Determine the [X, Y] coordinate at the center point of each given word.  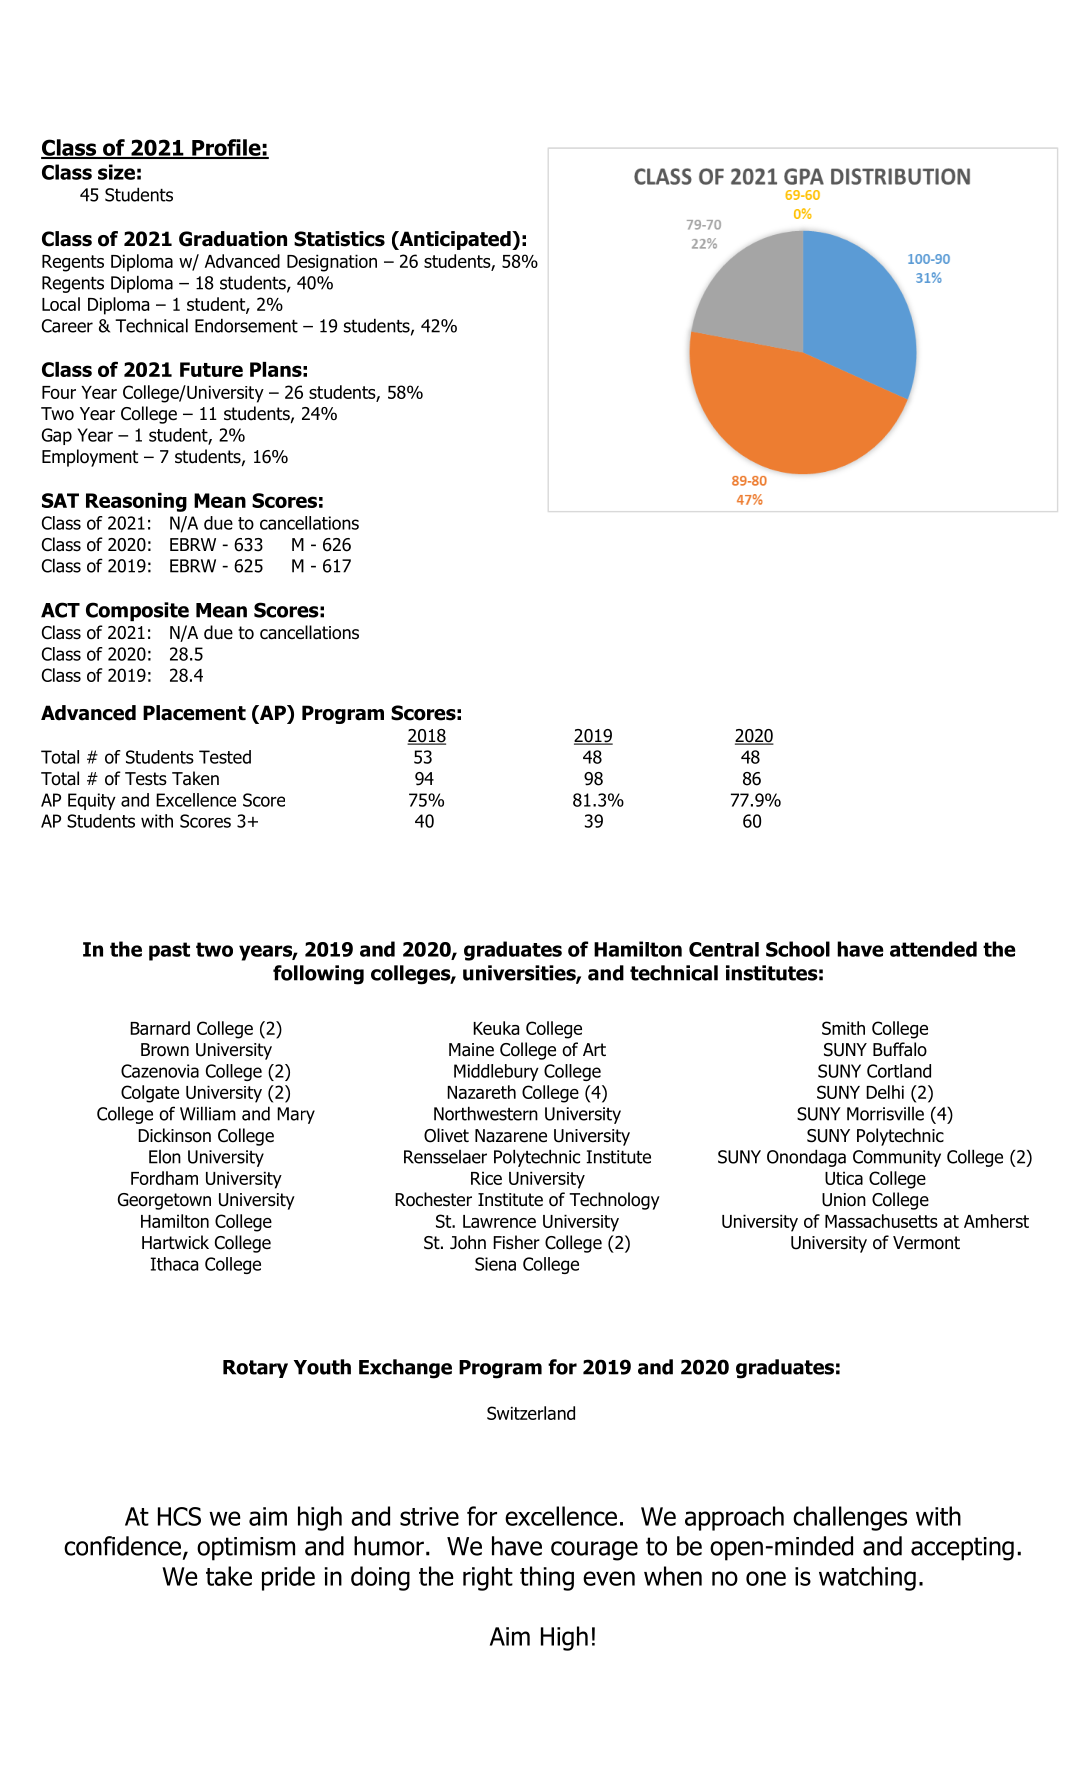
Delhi [885, 1092]
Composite [137, 611]
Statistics [339, 239]
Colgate [150, 1094]
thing [547, 1578]
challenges [850, 1518]
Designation [332, 263]
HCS [179, 1516]
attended [933, 949]
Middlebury [496, 1072]
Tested [225, 757]
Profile [226, 148]
